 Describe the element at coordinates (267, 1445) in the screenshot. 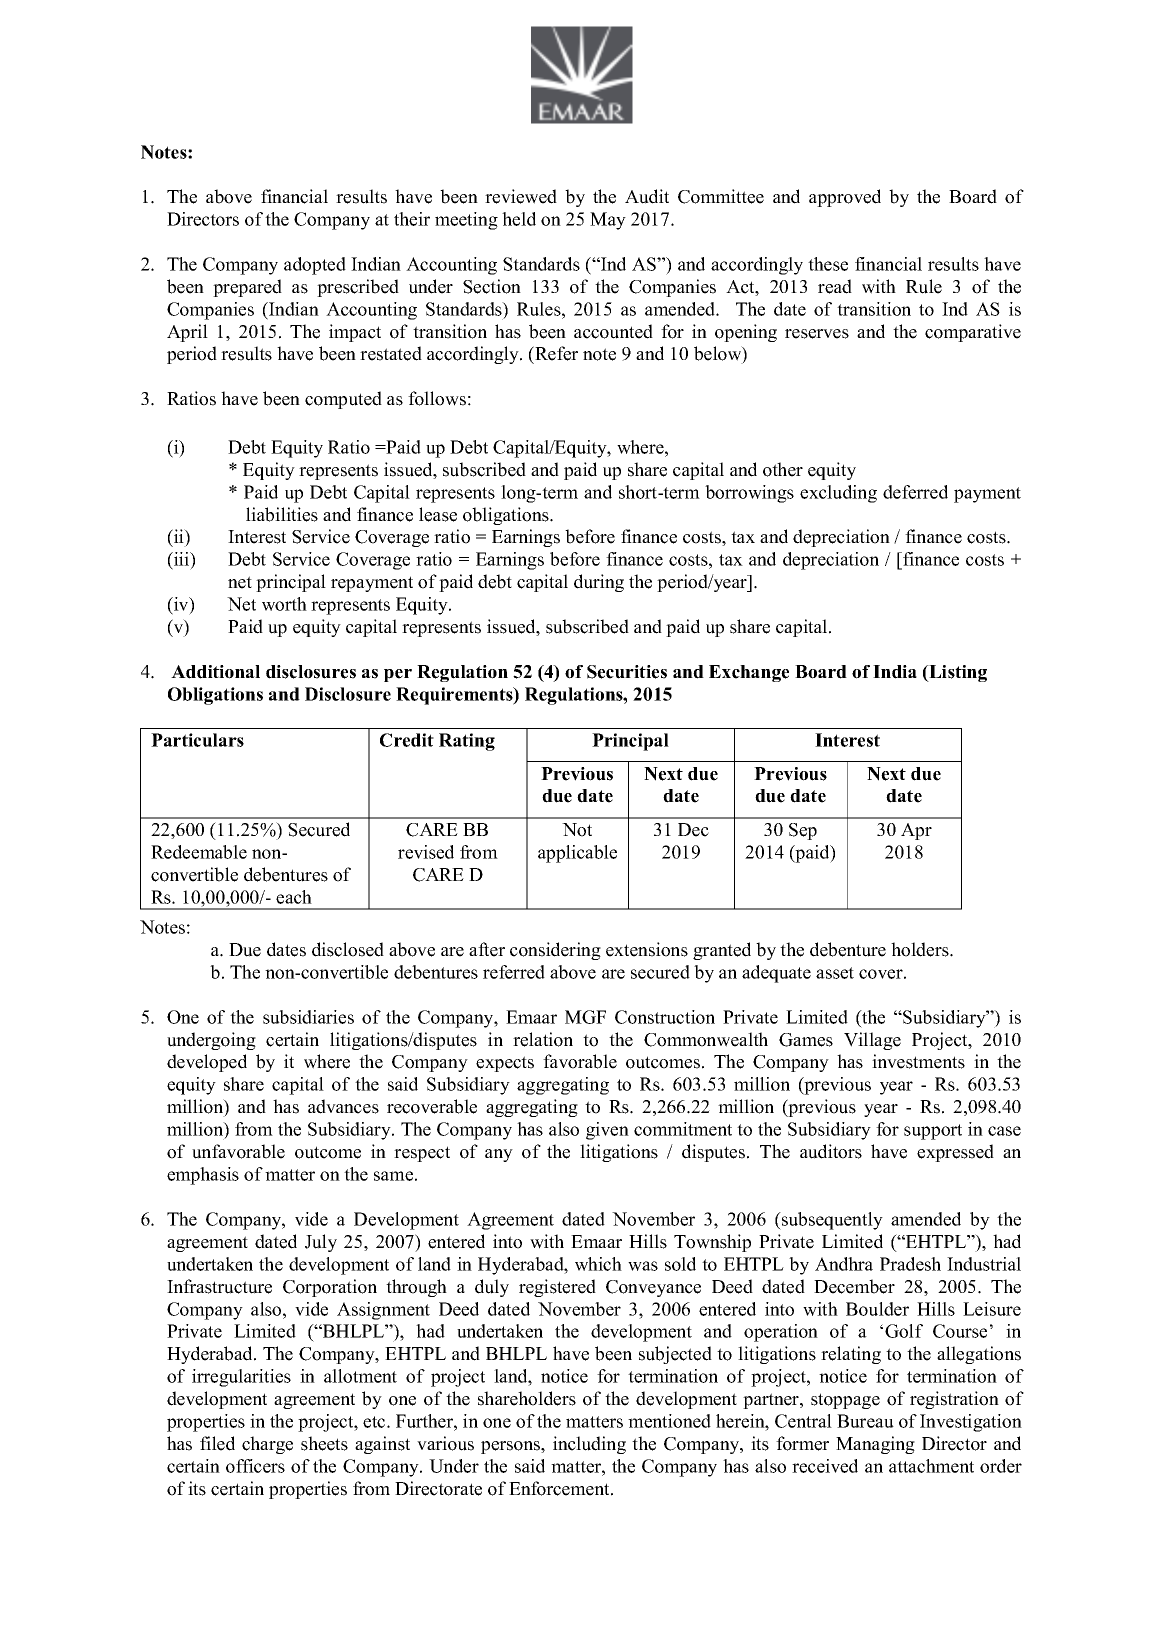

I see `charge` at that location.
